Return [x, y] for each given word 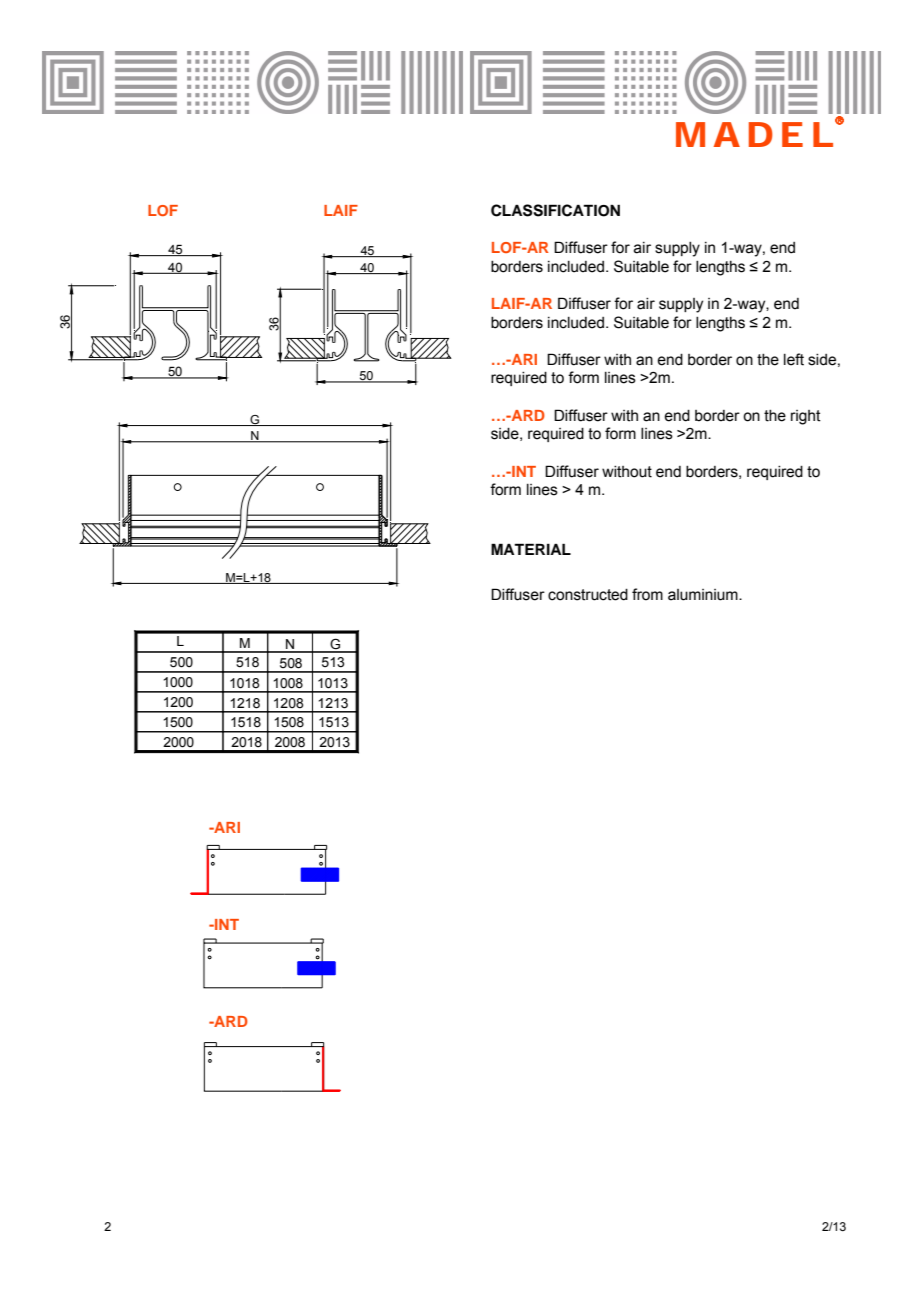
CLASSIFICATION [555, 210]
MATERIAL [531, 549]
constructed [588, 595]
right [806, 417]
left [794, 359]
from [647, 594]
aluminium [704, 595]
